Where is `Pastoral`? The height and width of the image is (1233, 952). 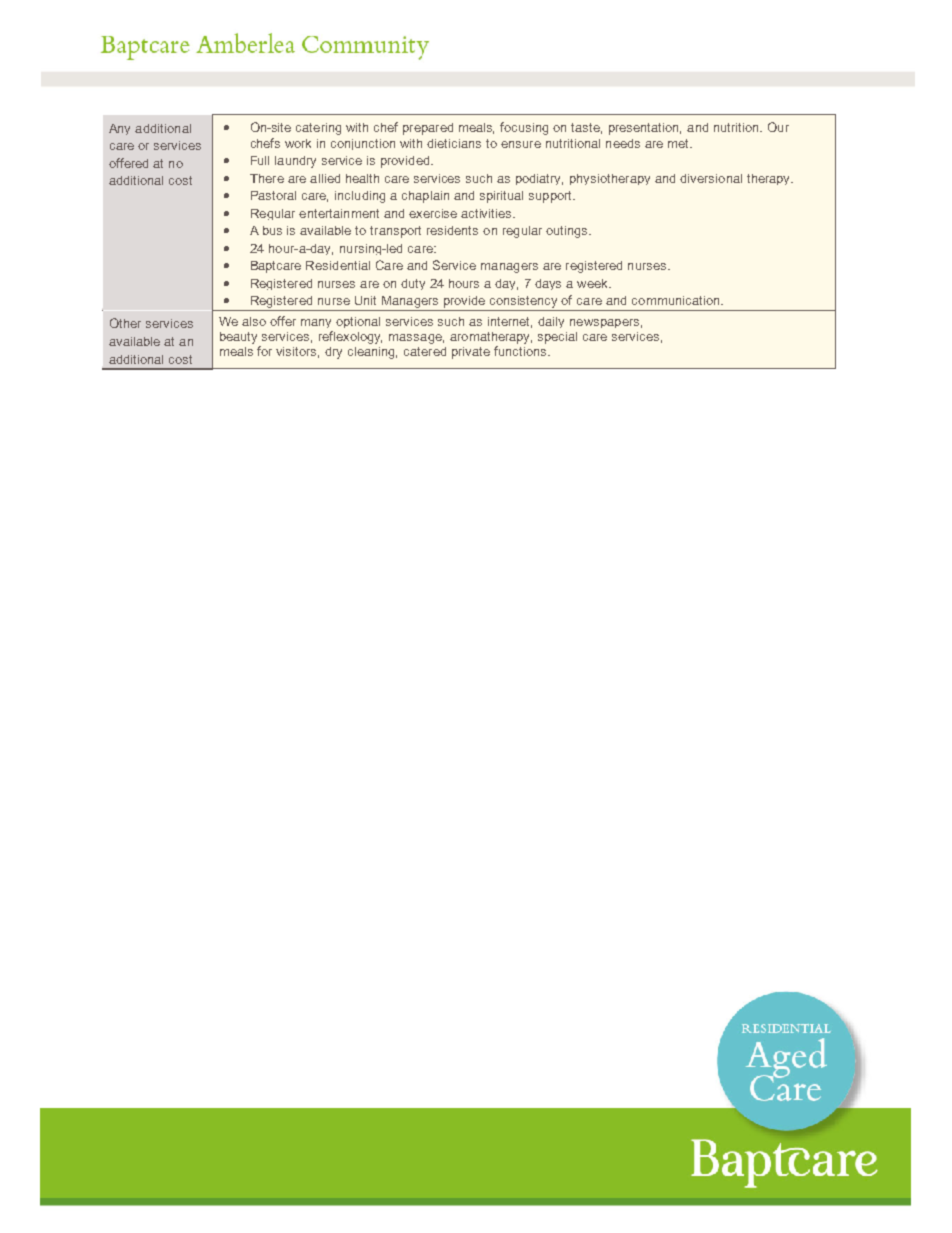 Pastoral is located at coordinates (273, 195).
